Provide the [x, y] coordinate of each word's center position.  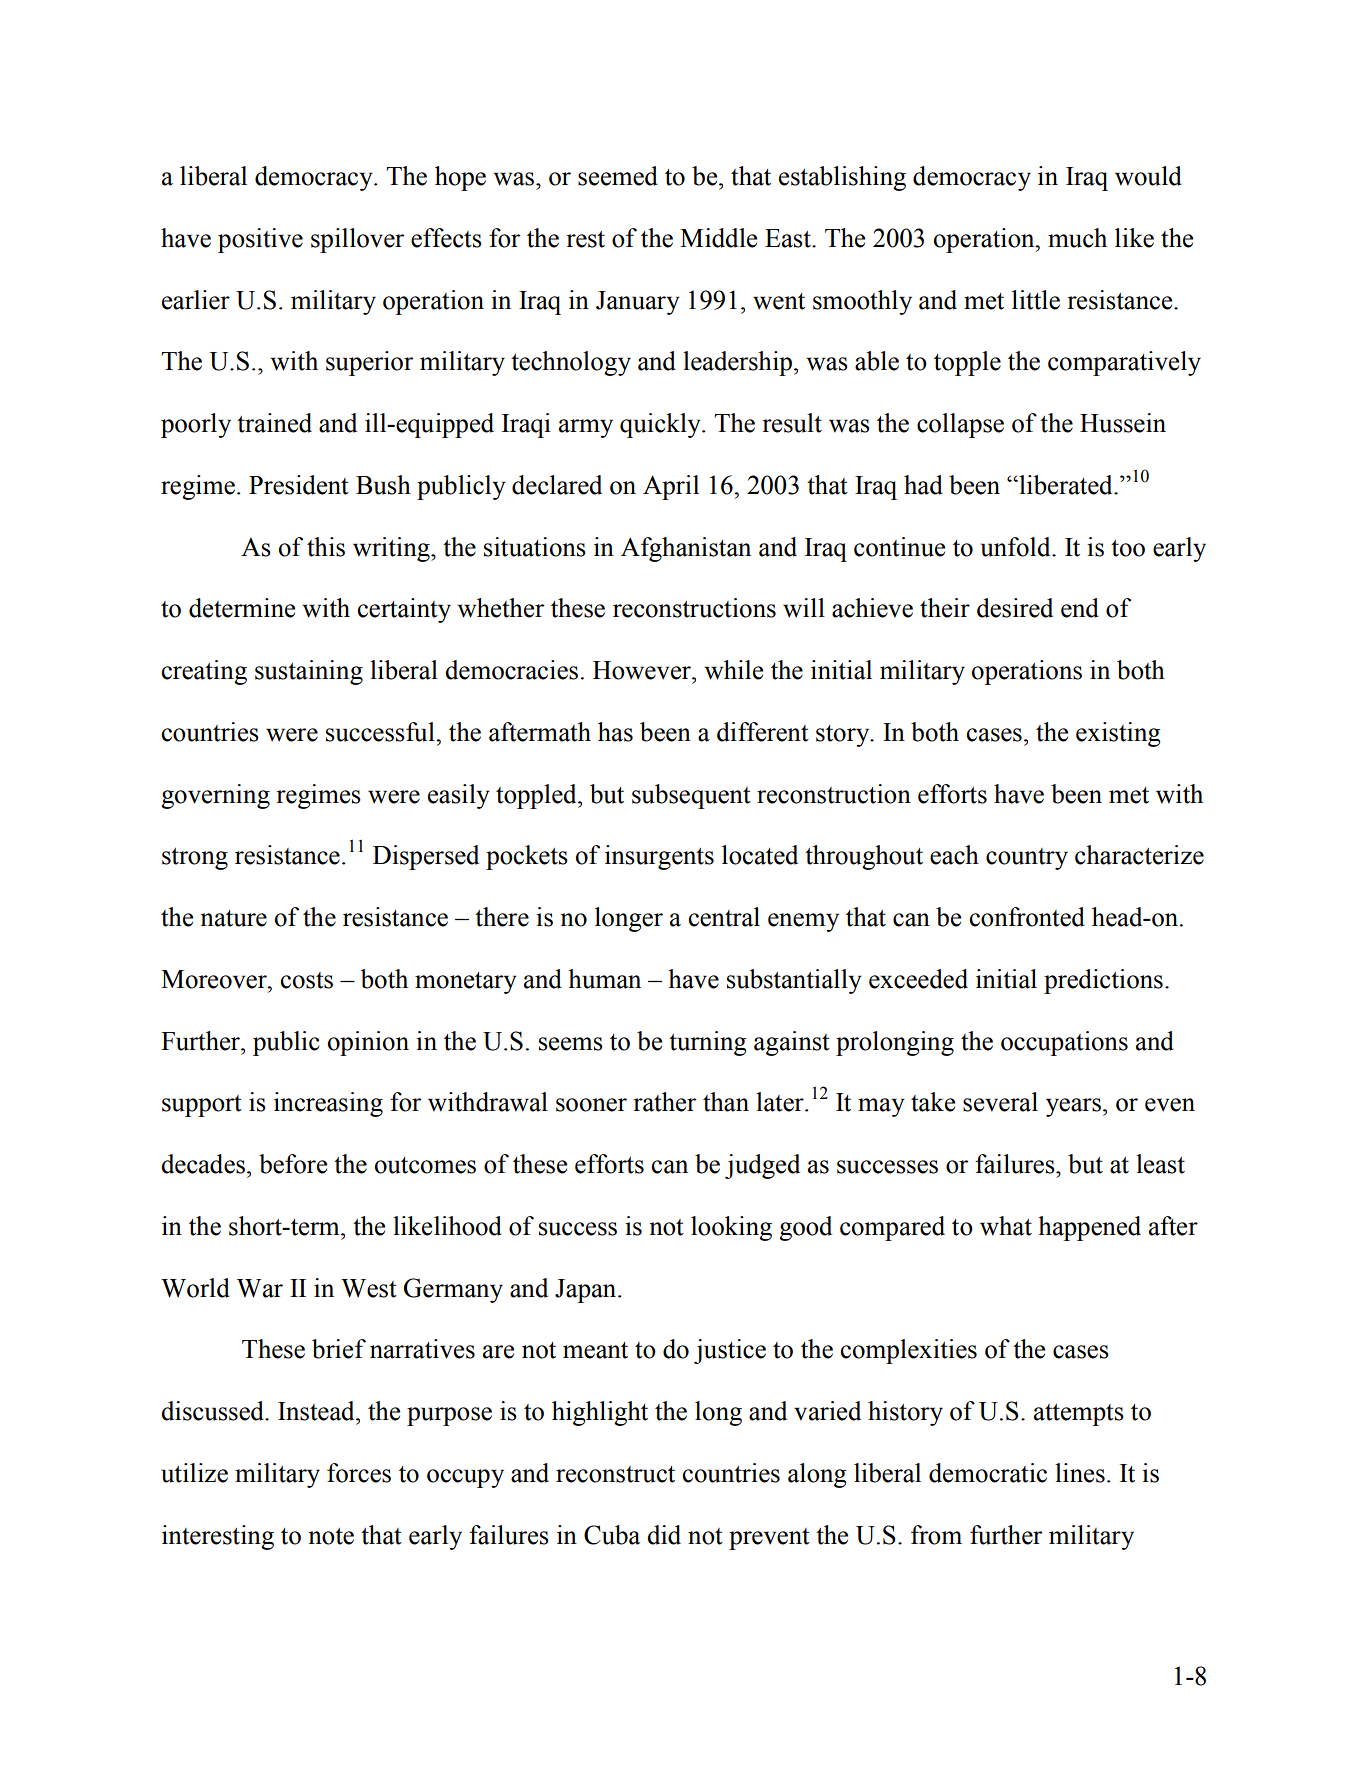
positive [260, 240]
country [1027, 859]
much [1077, 238]
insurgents [659, 857]
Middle [718, 238]
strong [195, 859]
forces [359, 1473]
